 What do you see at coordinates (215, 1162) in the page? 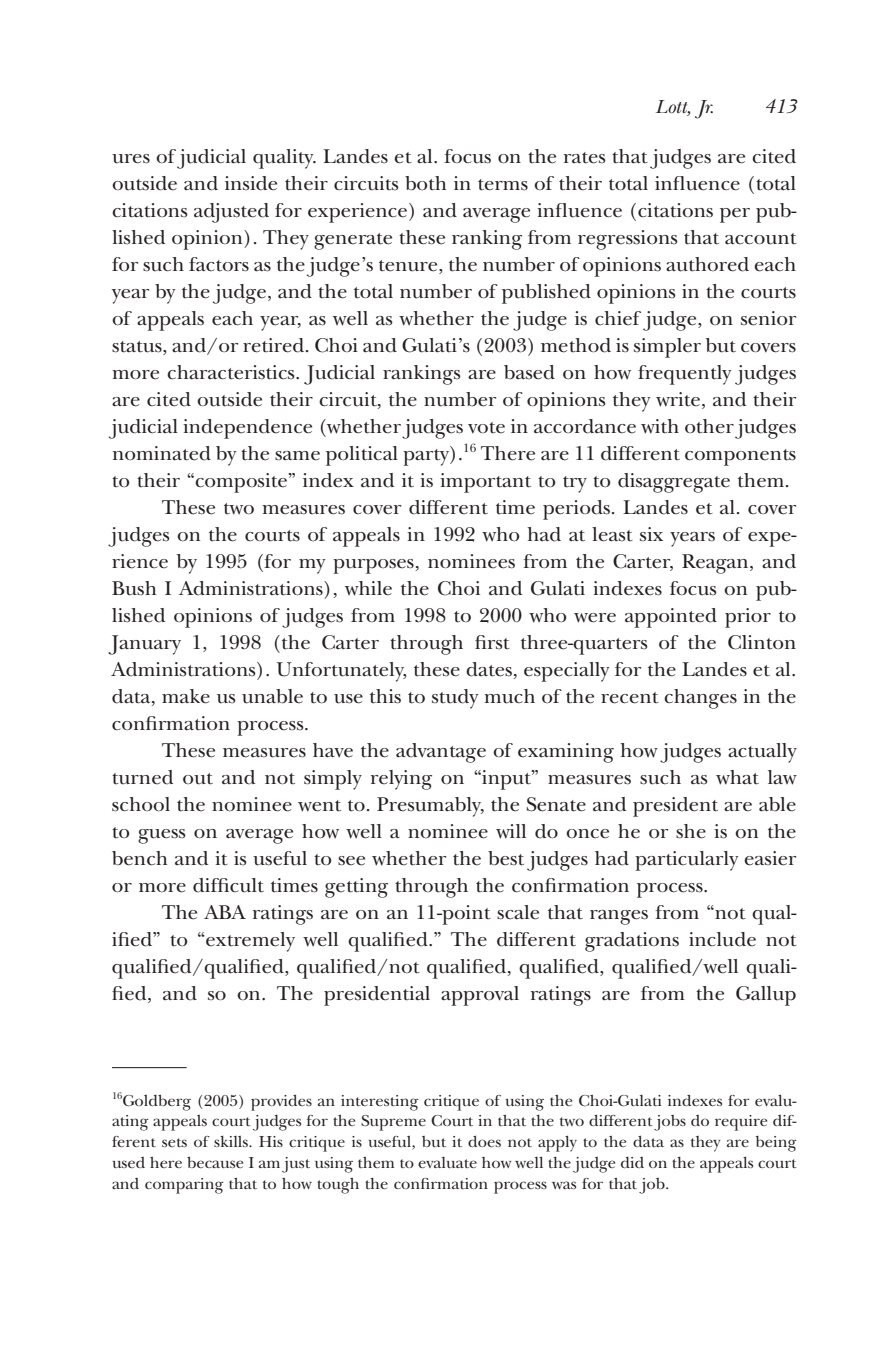
I see `because` at bounding box center [215, 1162].
